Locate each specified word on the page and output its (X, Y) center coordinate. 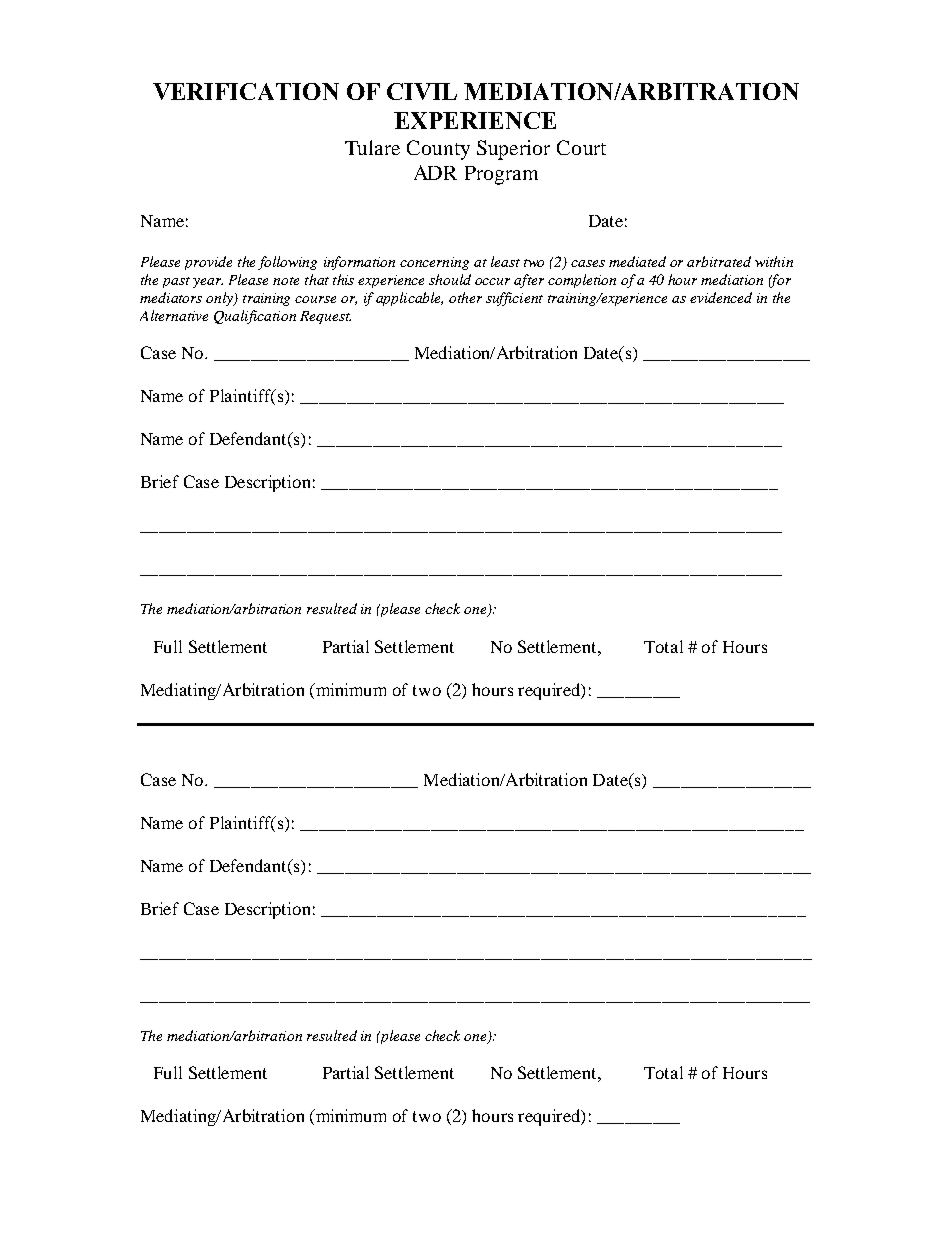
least (505, 261)
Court (581, 147)
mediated (637, 261)
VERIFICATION (246, 91)
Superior (513, 150)
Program (501, 175)
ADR (435, 172)
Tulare (372, 147)
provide (208, 263)
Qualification (255, 317)
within (774, 261)
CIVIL (422, 91)
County (438, 150)
